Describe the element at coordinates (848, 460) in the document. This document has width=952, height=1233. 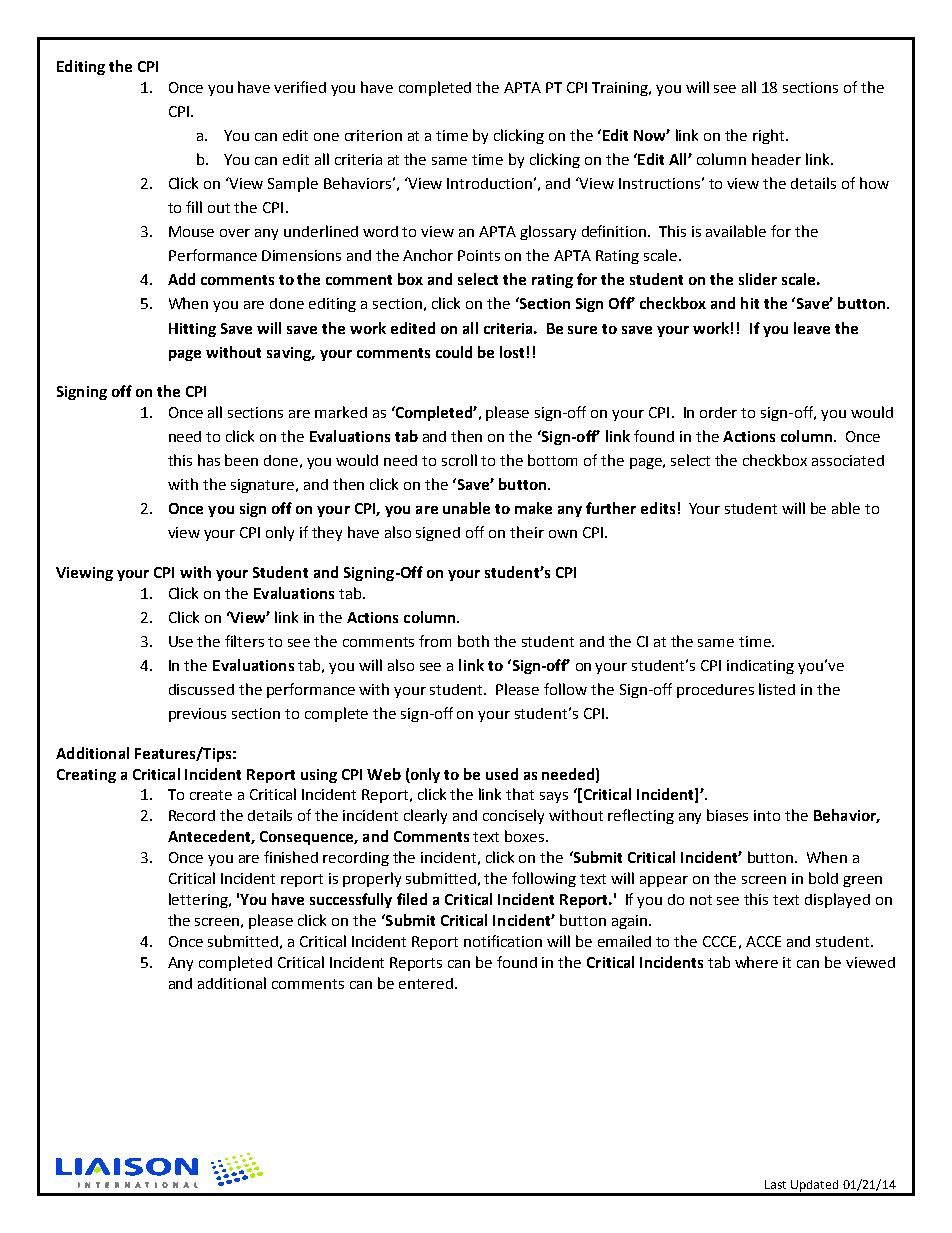
I see `associated` at that location.
